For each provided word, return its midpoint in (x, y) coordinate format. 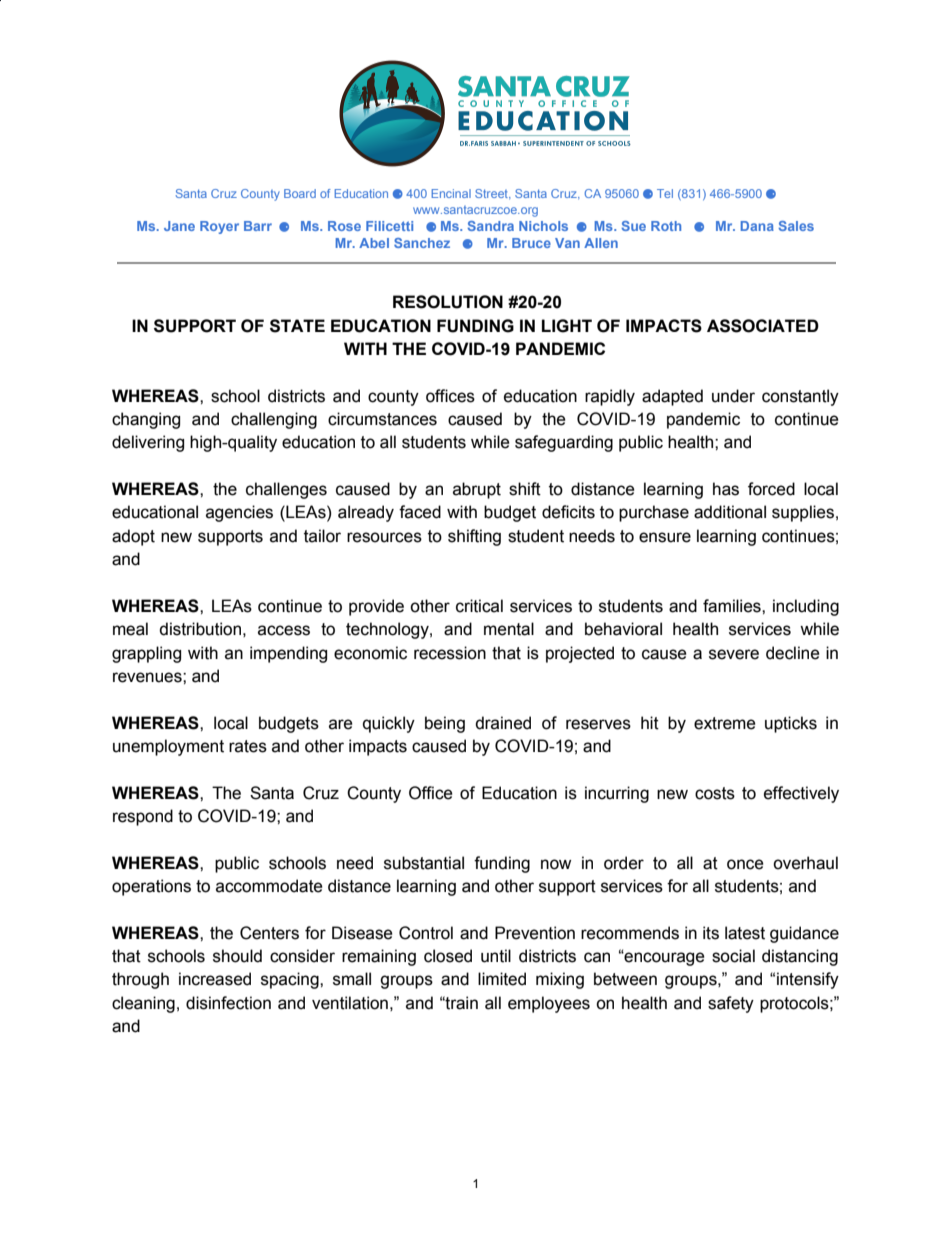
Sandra (491, 226)
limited (502, 979)
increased (215, 979)
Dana (757, 226)
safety (731, 1004)
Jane (179, 226)
